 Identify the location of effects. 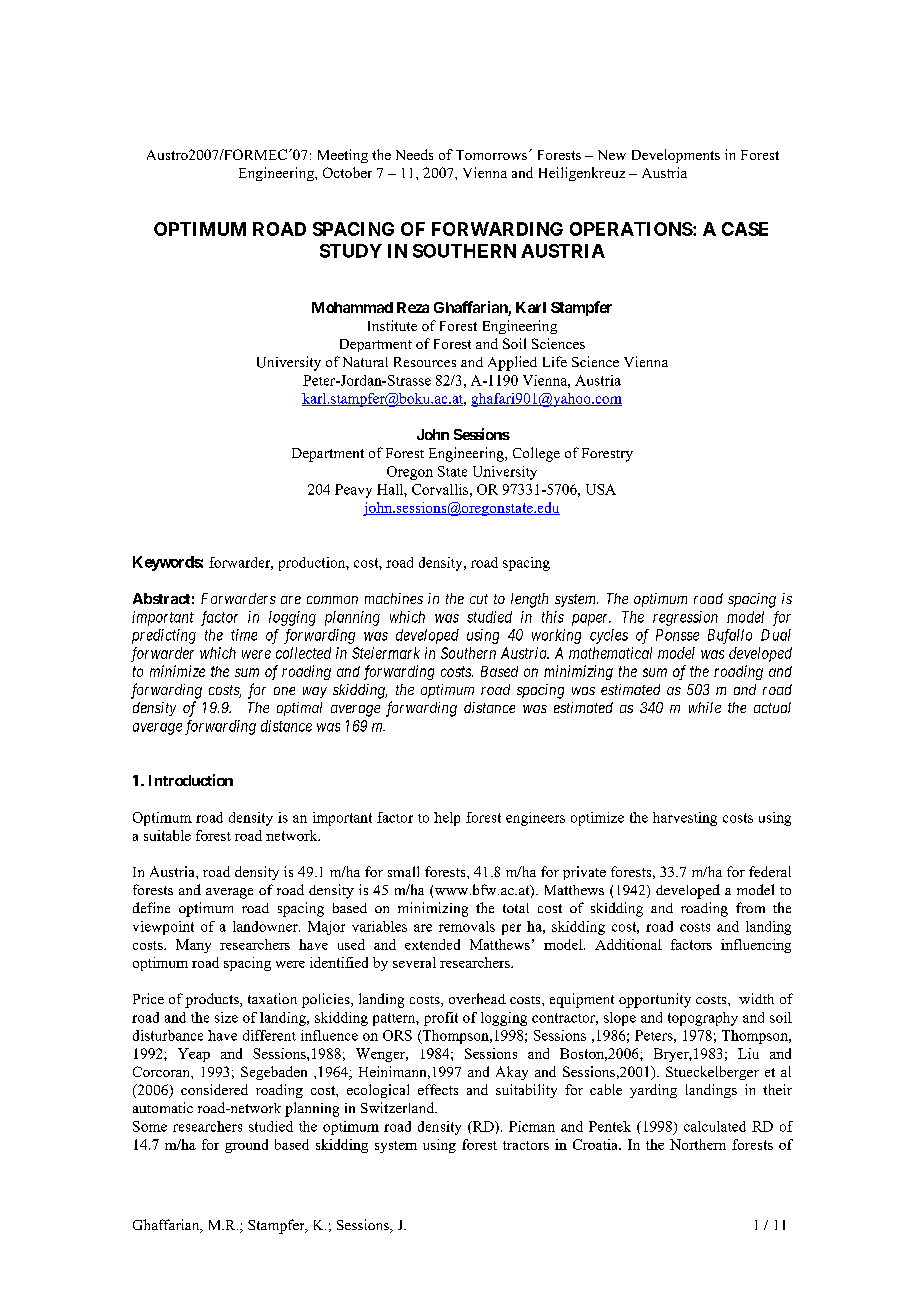
(438, 1089).
